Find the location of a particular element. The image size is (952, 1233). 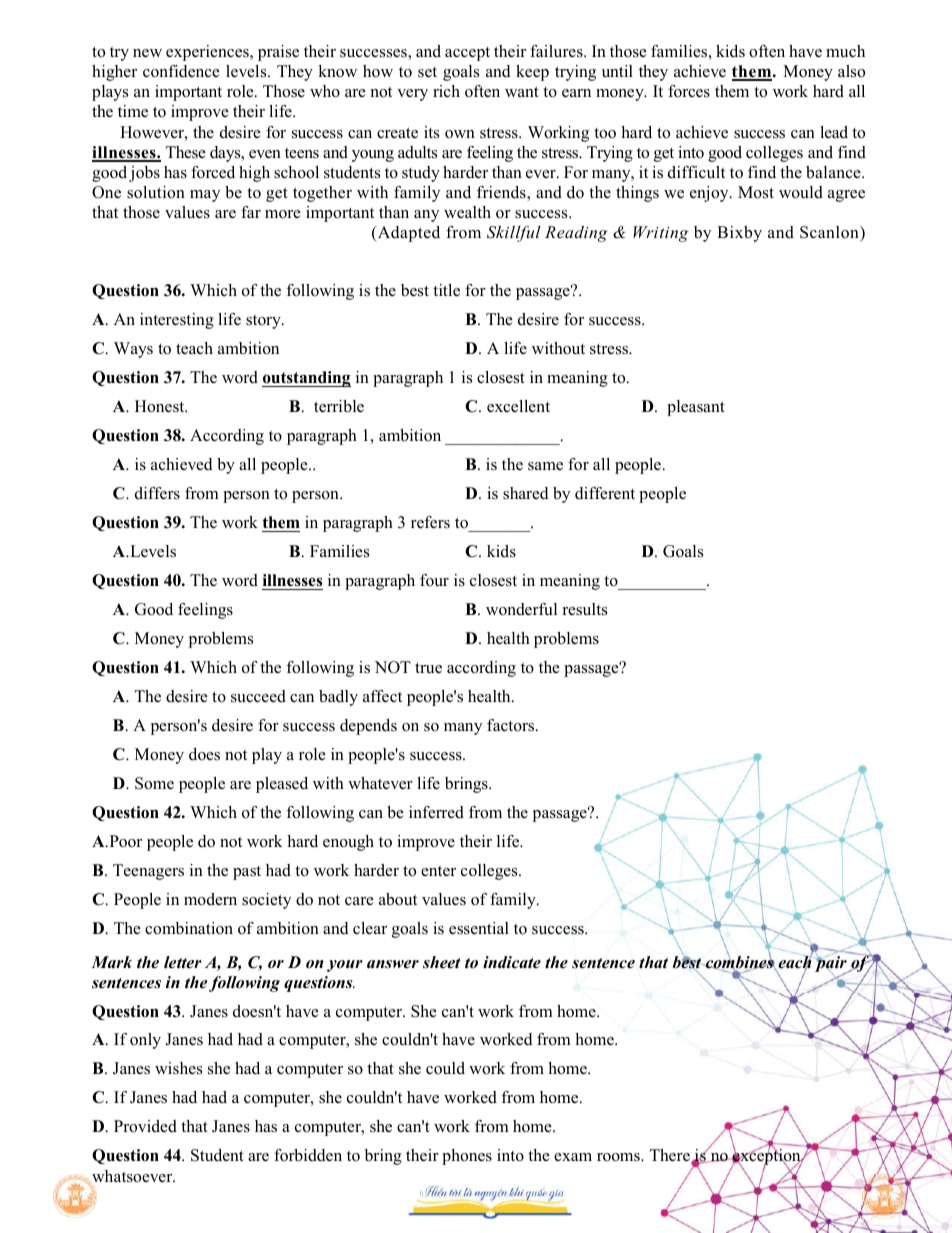

succeed is located at coordinates (258, 696).
